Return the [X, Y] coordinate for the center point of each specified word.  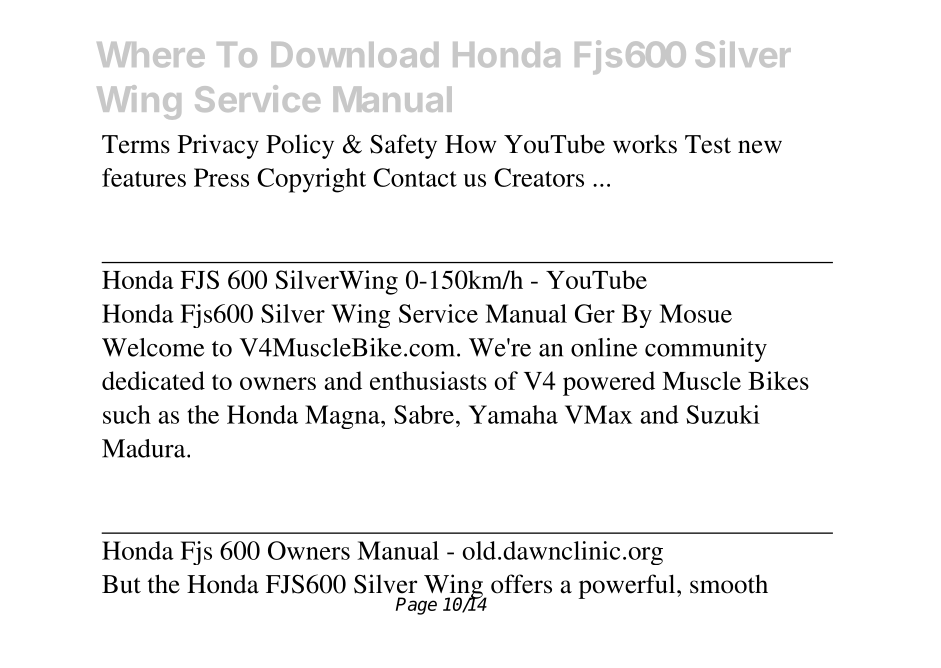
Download [354, 54]
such [127, 414]
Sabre [424, 414]
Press [221, 177]
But [121, 584]
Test [708, 144]
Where [151, 54]
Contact [415, 177]
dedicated [153, 380]
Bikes [778, 380]
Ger [595, 313]
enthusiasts [428, 380]
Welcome [153, 347]
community [706, 350]
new [760, 147]
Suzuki [723, 414]
